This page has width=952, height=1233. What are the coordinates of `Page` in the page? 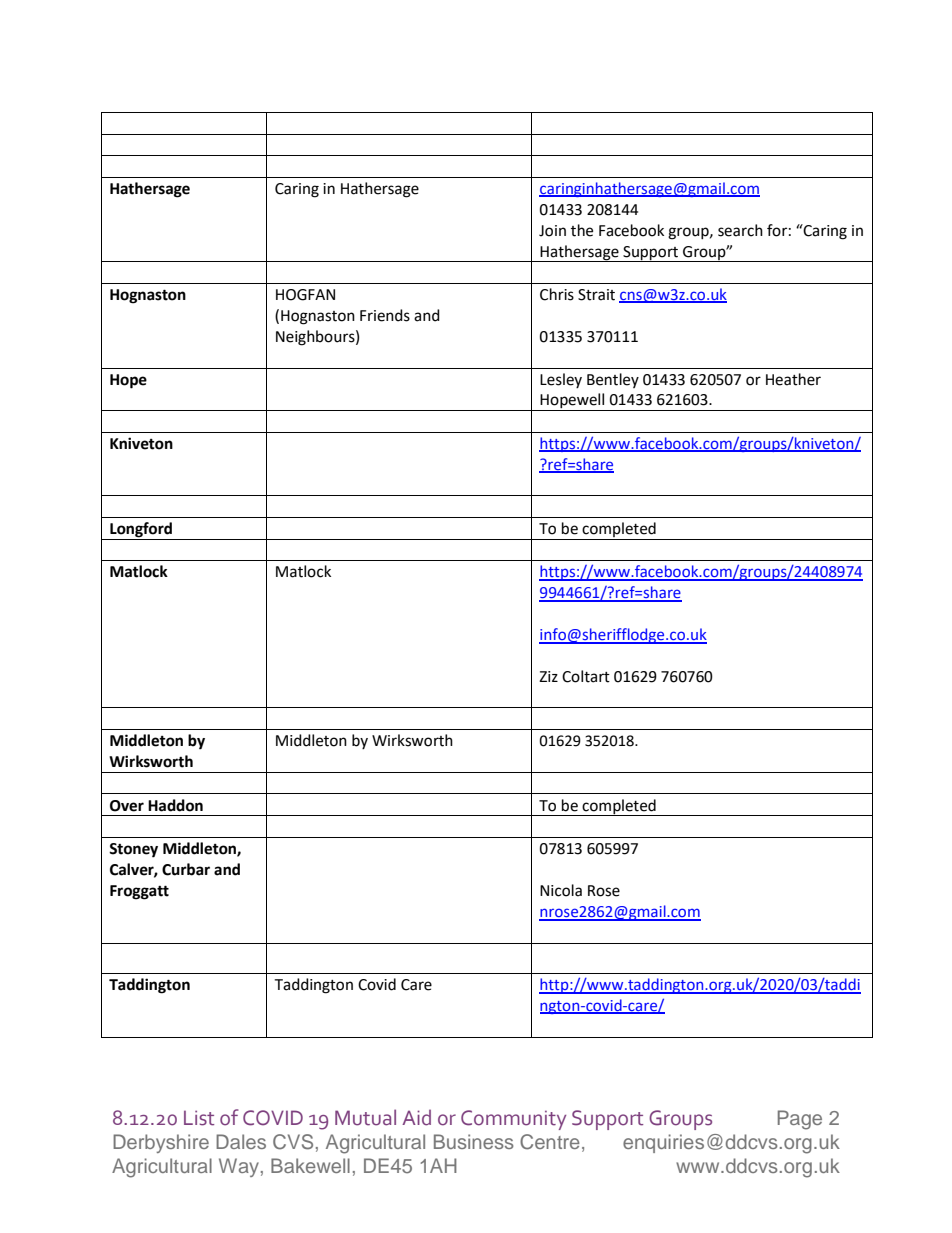 It's located at (800, 1120).
